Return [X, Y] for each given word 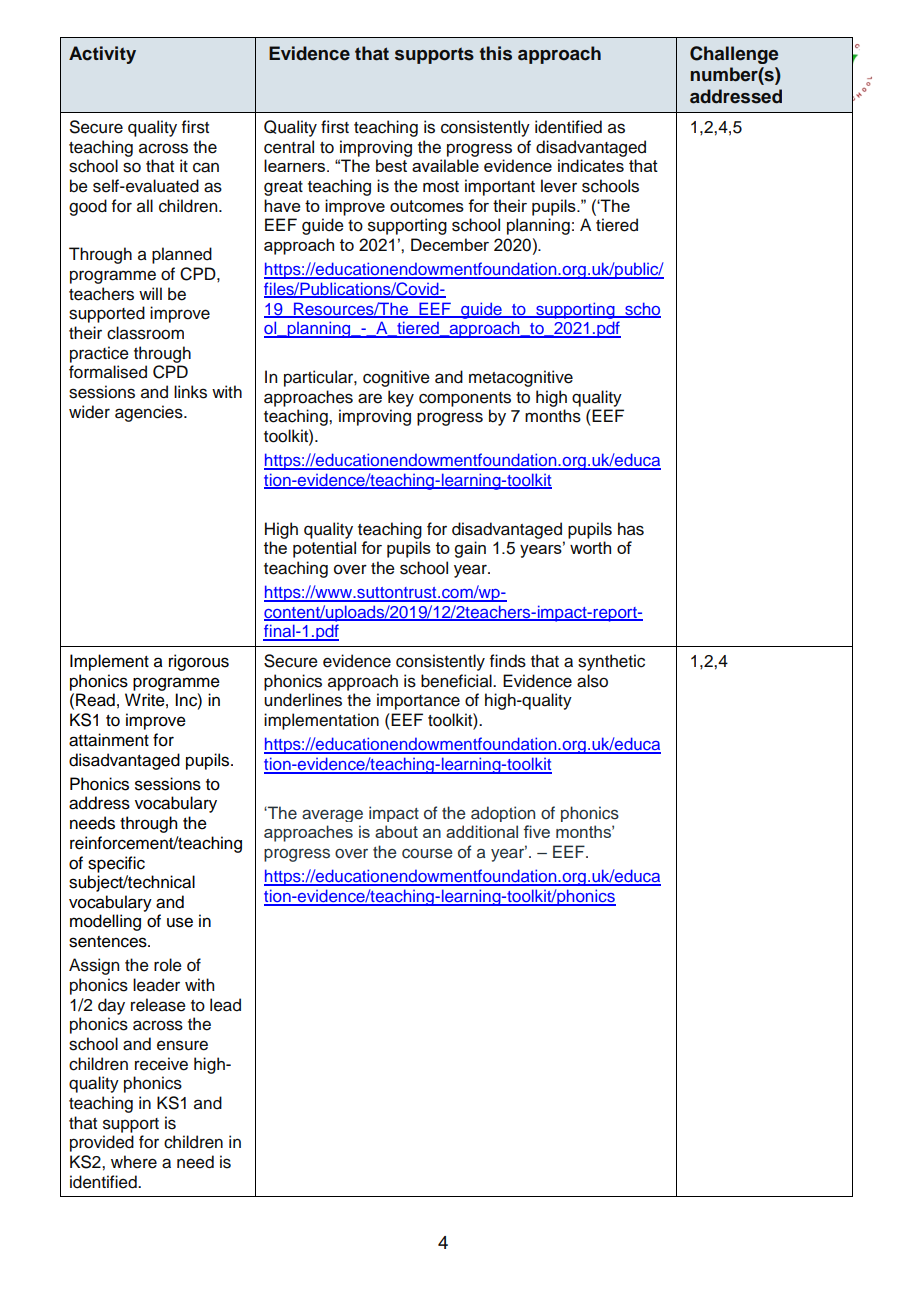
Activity [102, 55]
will [150, 293]
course [427, 854]
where [134, 1162]
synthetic [611, 662]
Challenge [734, 55]
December [450, 244]
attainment [109, 740]
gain [470, 549]
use [180, 922]
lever [559, 186]
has [631, 529]
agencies [150, 413]
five [536, 831]
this [495, 53]
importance [418, 701]
